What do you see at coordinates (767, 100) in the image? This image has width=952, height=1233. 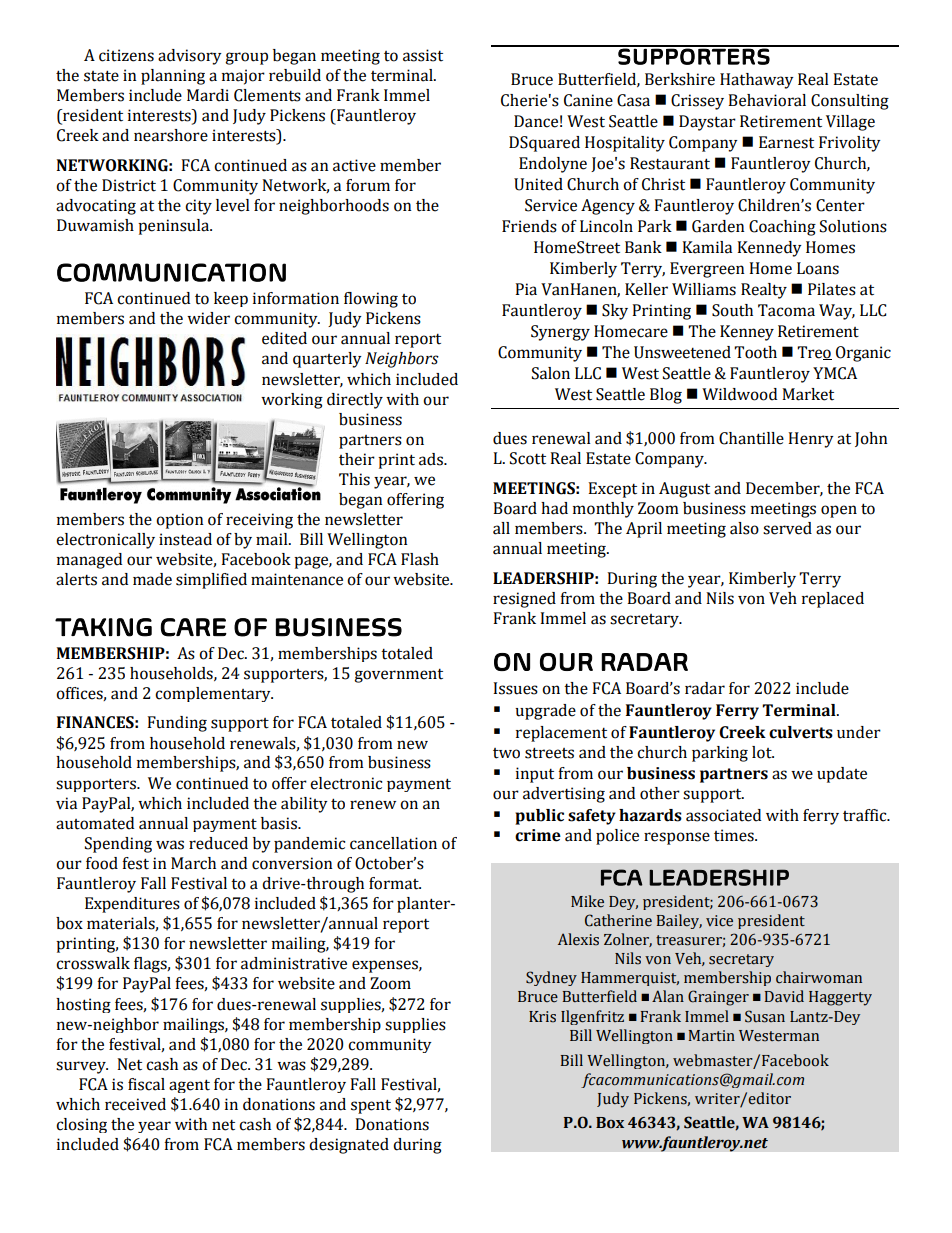 I see `Behavioral` at bounding box center [767, 100].
